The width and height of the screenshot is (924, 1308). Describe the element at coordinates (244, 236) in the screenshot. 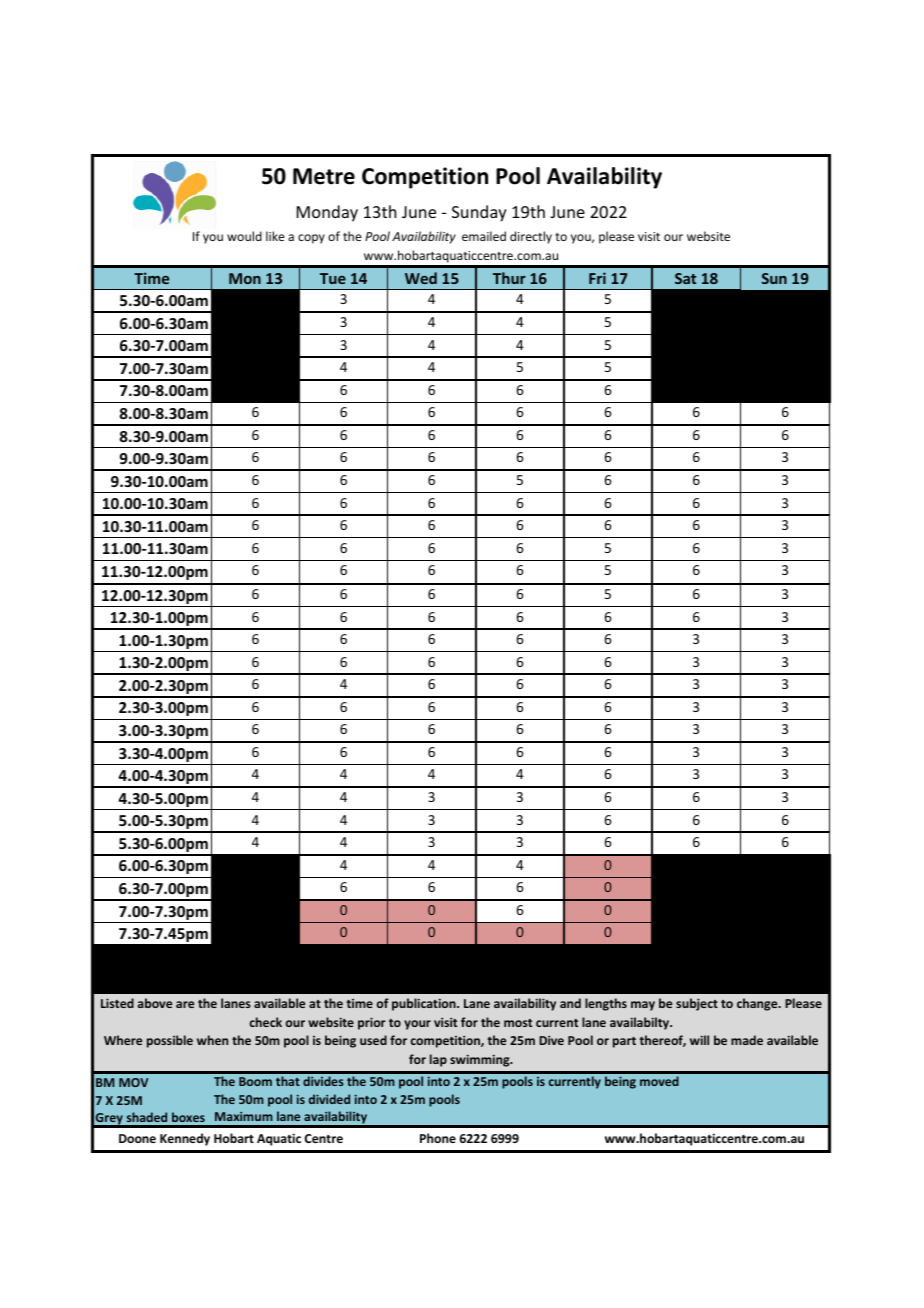

I see `would` at that location.
